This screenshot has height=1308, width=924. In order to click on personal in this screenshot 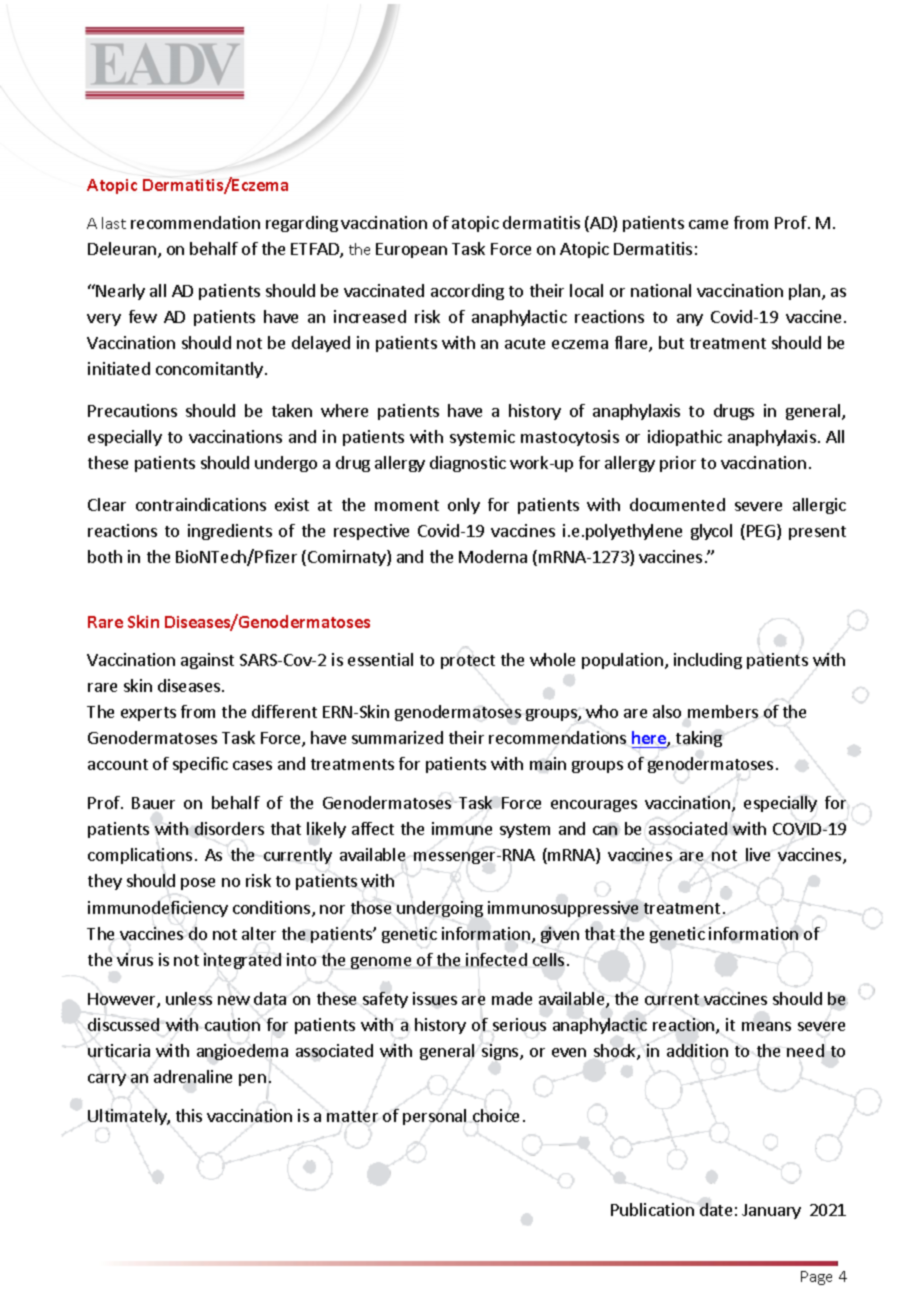, I will do `click(434, 1117)`.
